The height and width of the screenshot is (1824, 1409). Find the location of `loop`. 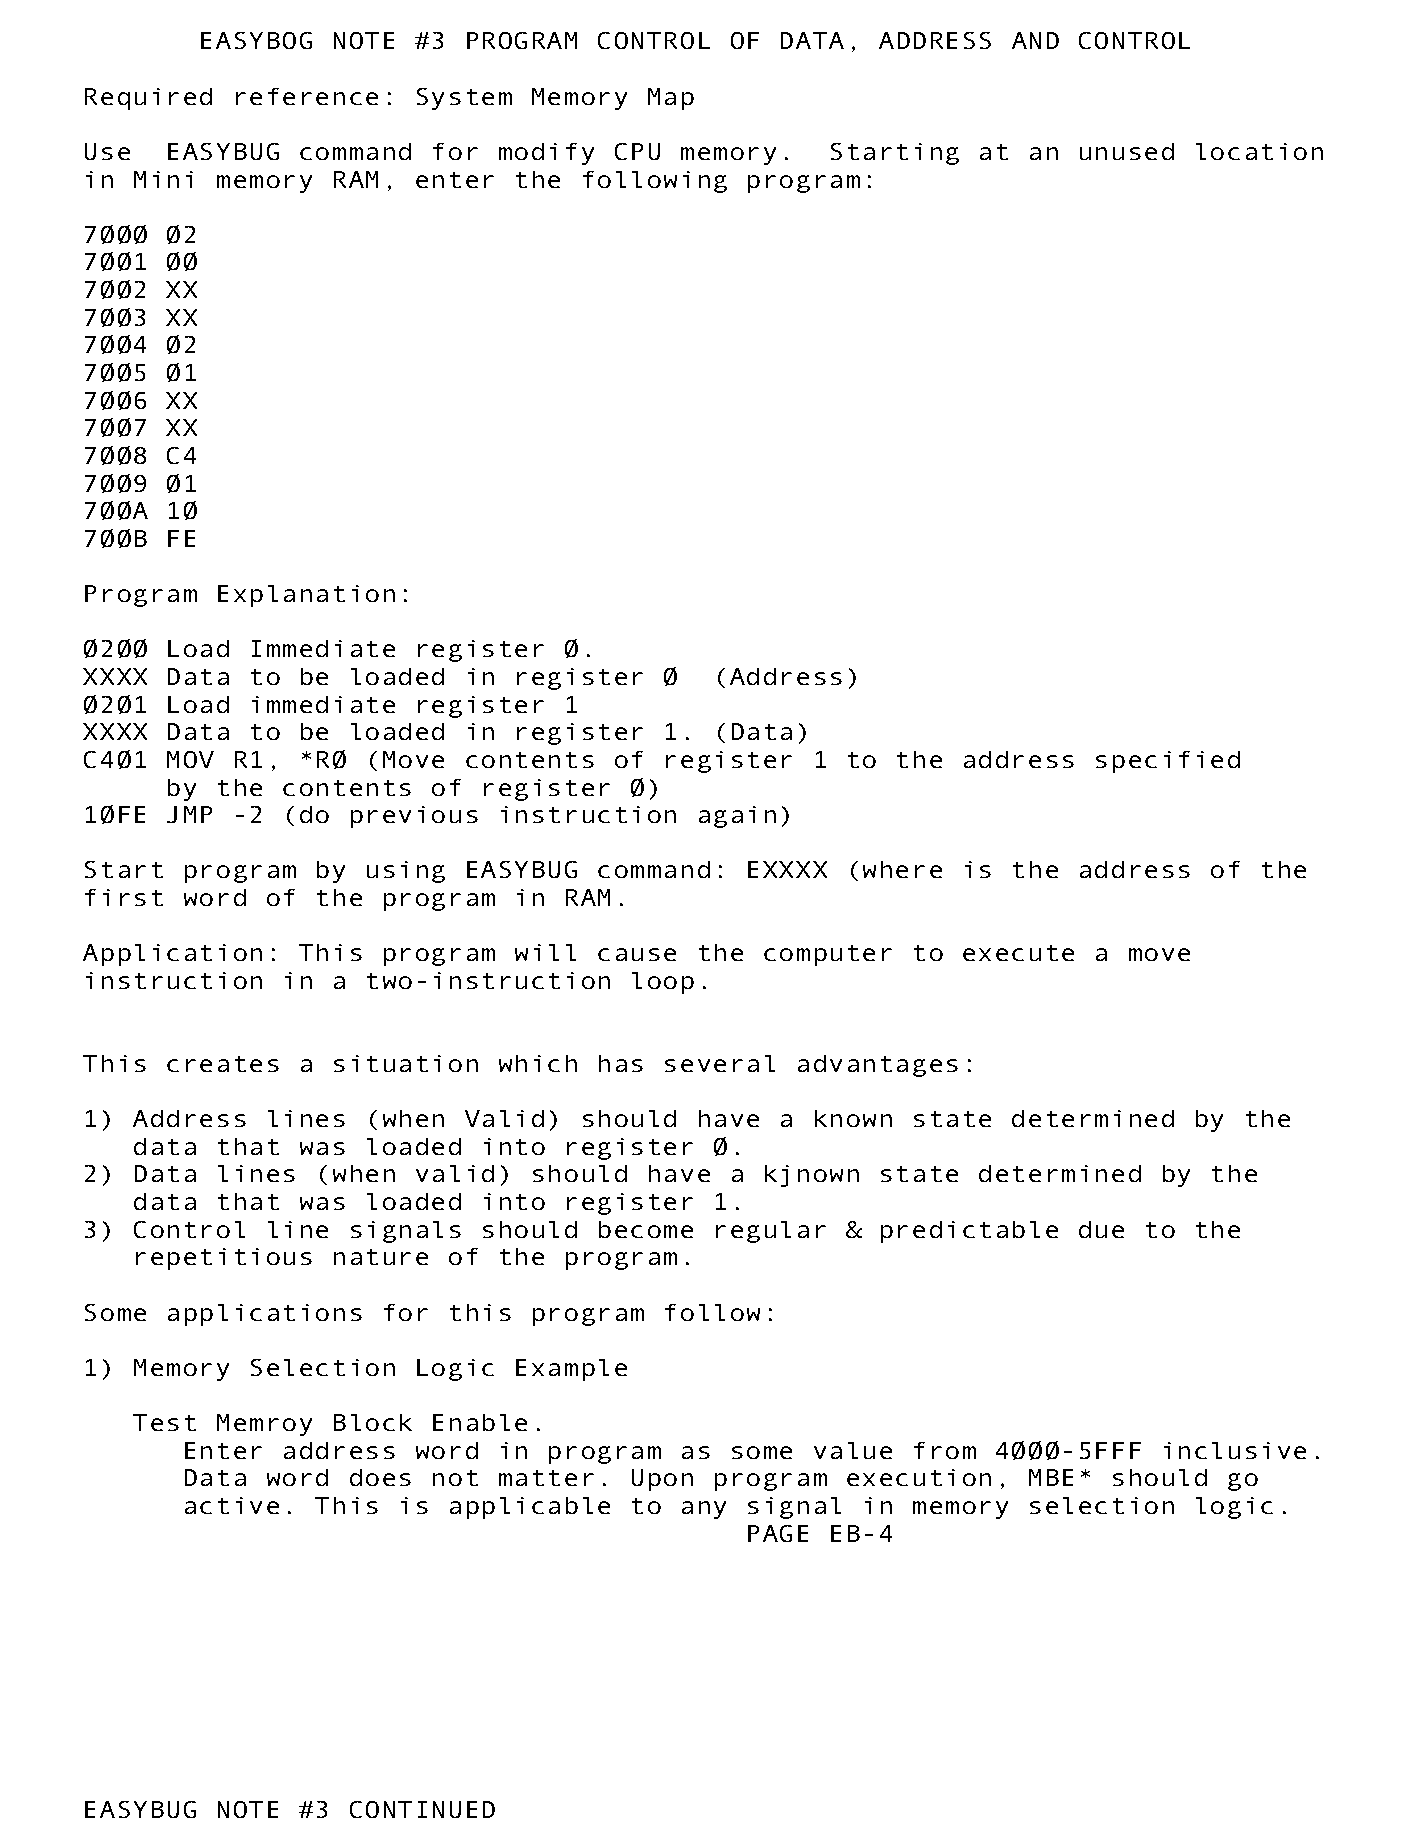

loop is located at coordinates (663, 983).
